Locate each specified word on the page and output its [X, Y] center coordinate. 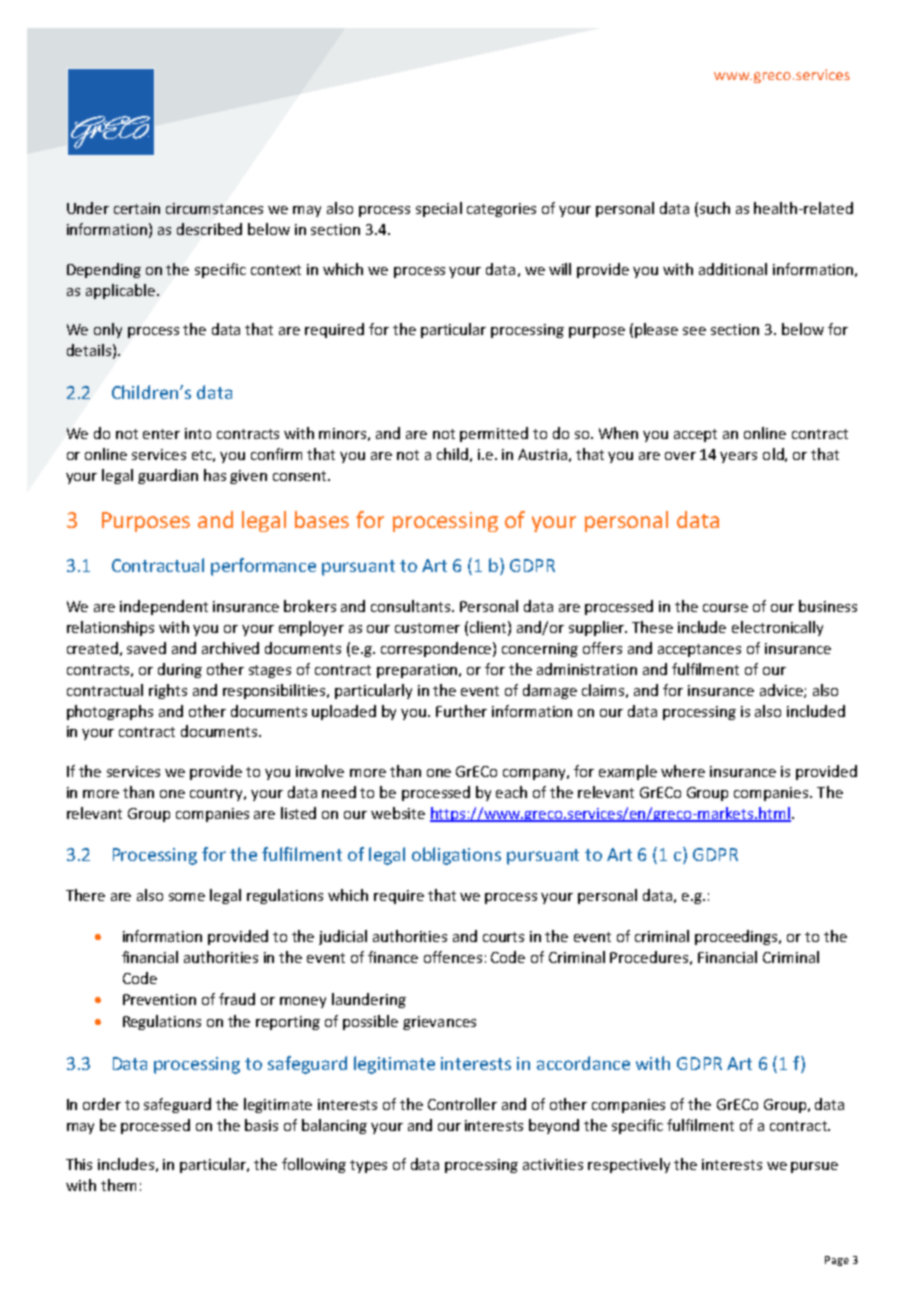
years [738, 457]
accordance [583, 1063]
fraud [237, 999]
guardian [168, 476]
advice [782, 691]
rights [168, 691]
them [118, 1185]
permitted [494, 434]
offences [453, 957]
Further [461, 711]
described [209, 229]
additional [733, 269]
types [368, 1166]
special [439, 209]
